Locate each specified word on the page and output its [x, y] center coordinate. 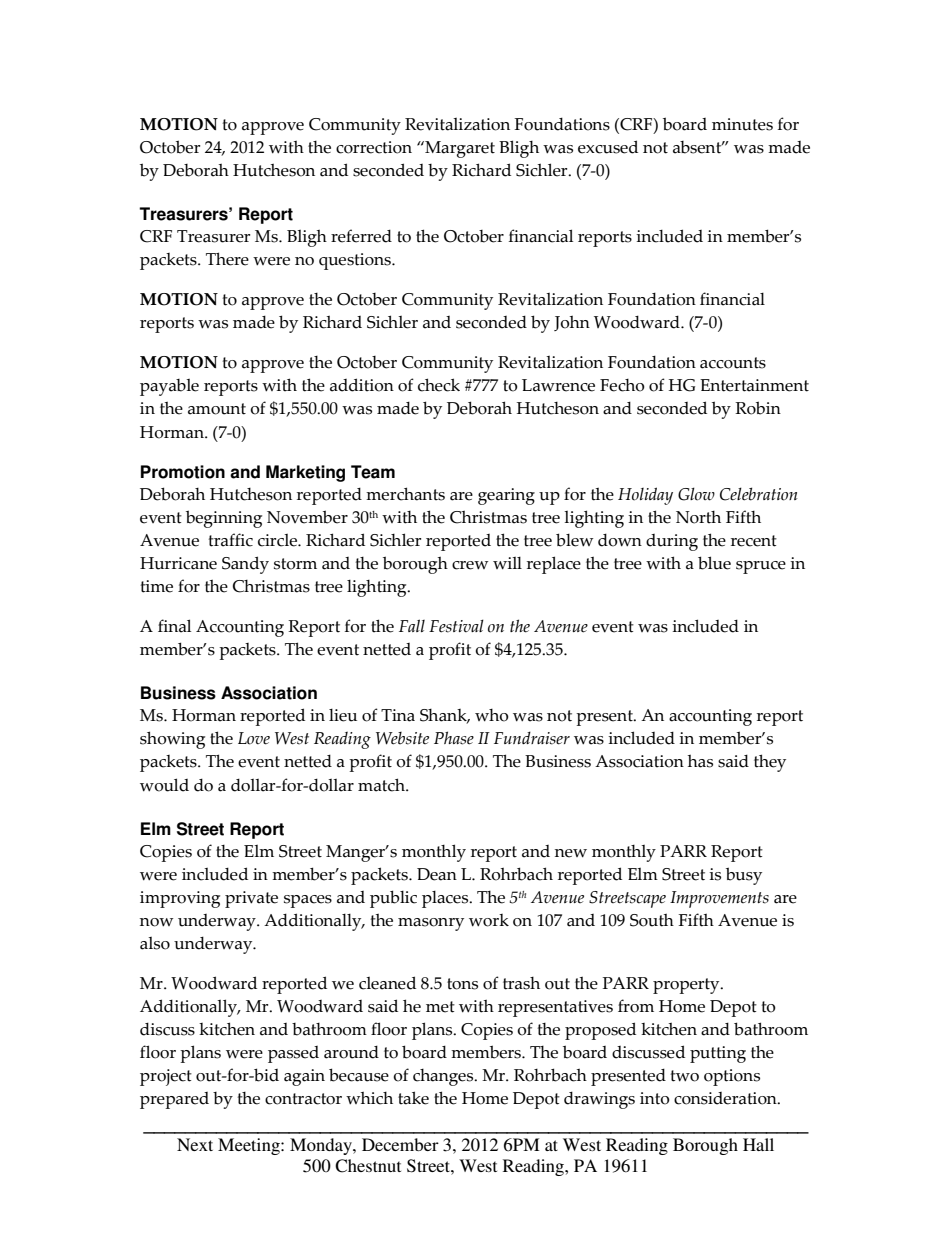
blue [714, 563]
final [174, 626]
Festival [456, 626]
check [439, 385]
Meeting [250, 1146]
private [251, 899]
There [227, 259]
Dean [437, 874]
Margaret [459, 149]
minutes [742, 124]
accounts [733, 363]
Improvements [719, 899]
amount [217, 409]
